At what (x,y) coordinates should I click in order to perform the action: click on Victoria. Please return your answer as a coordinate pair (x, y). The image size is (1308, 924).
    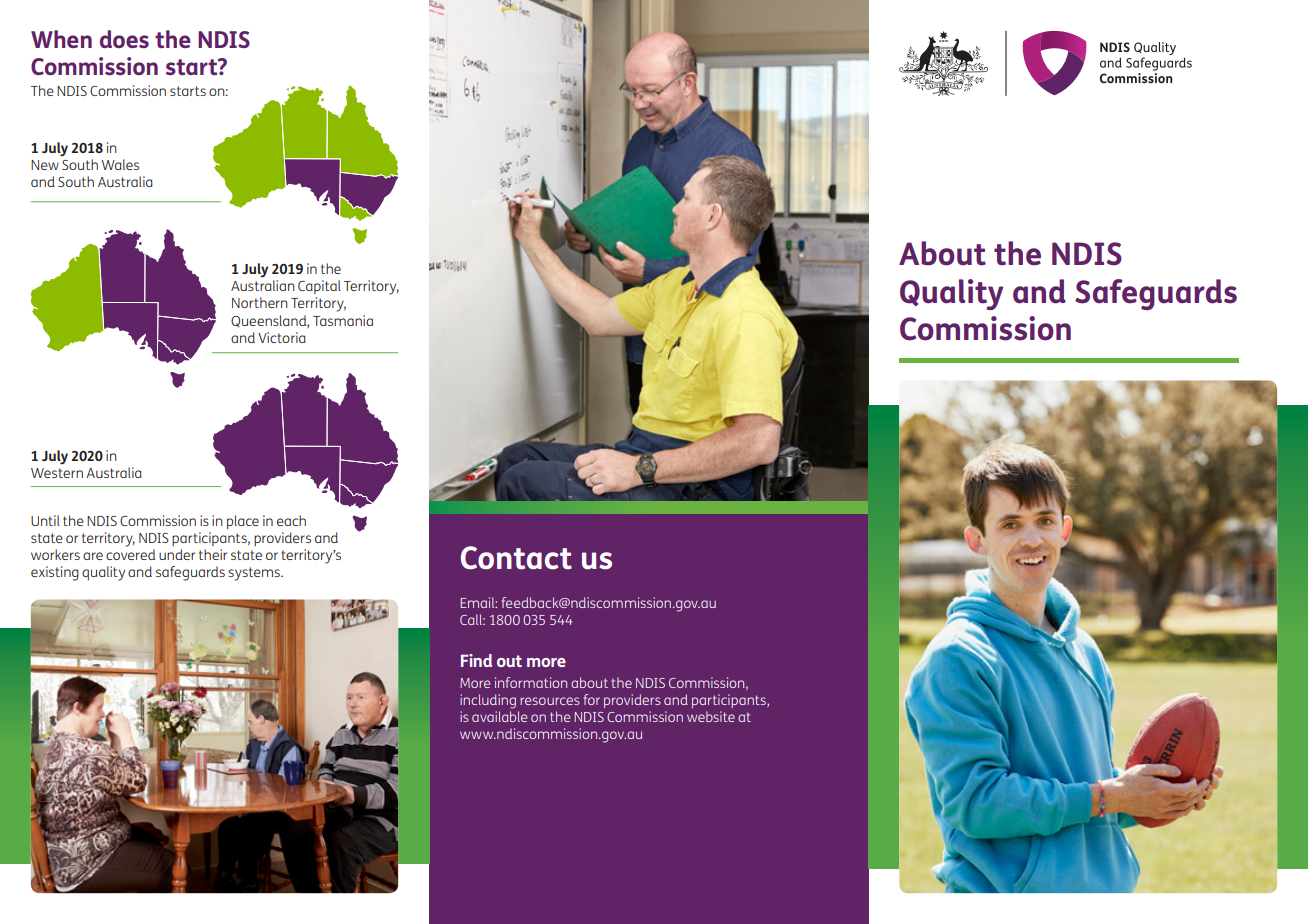
    Looking at the image, I should click on (282, 337).
